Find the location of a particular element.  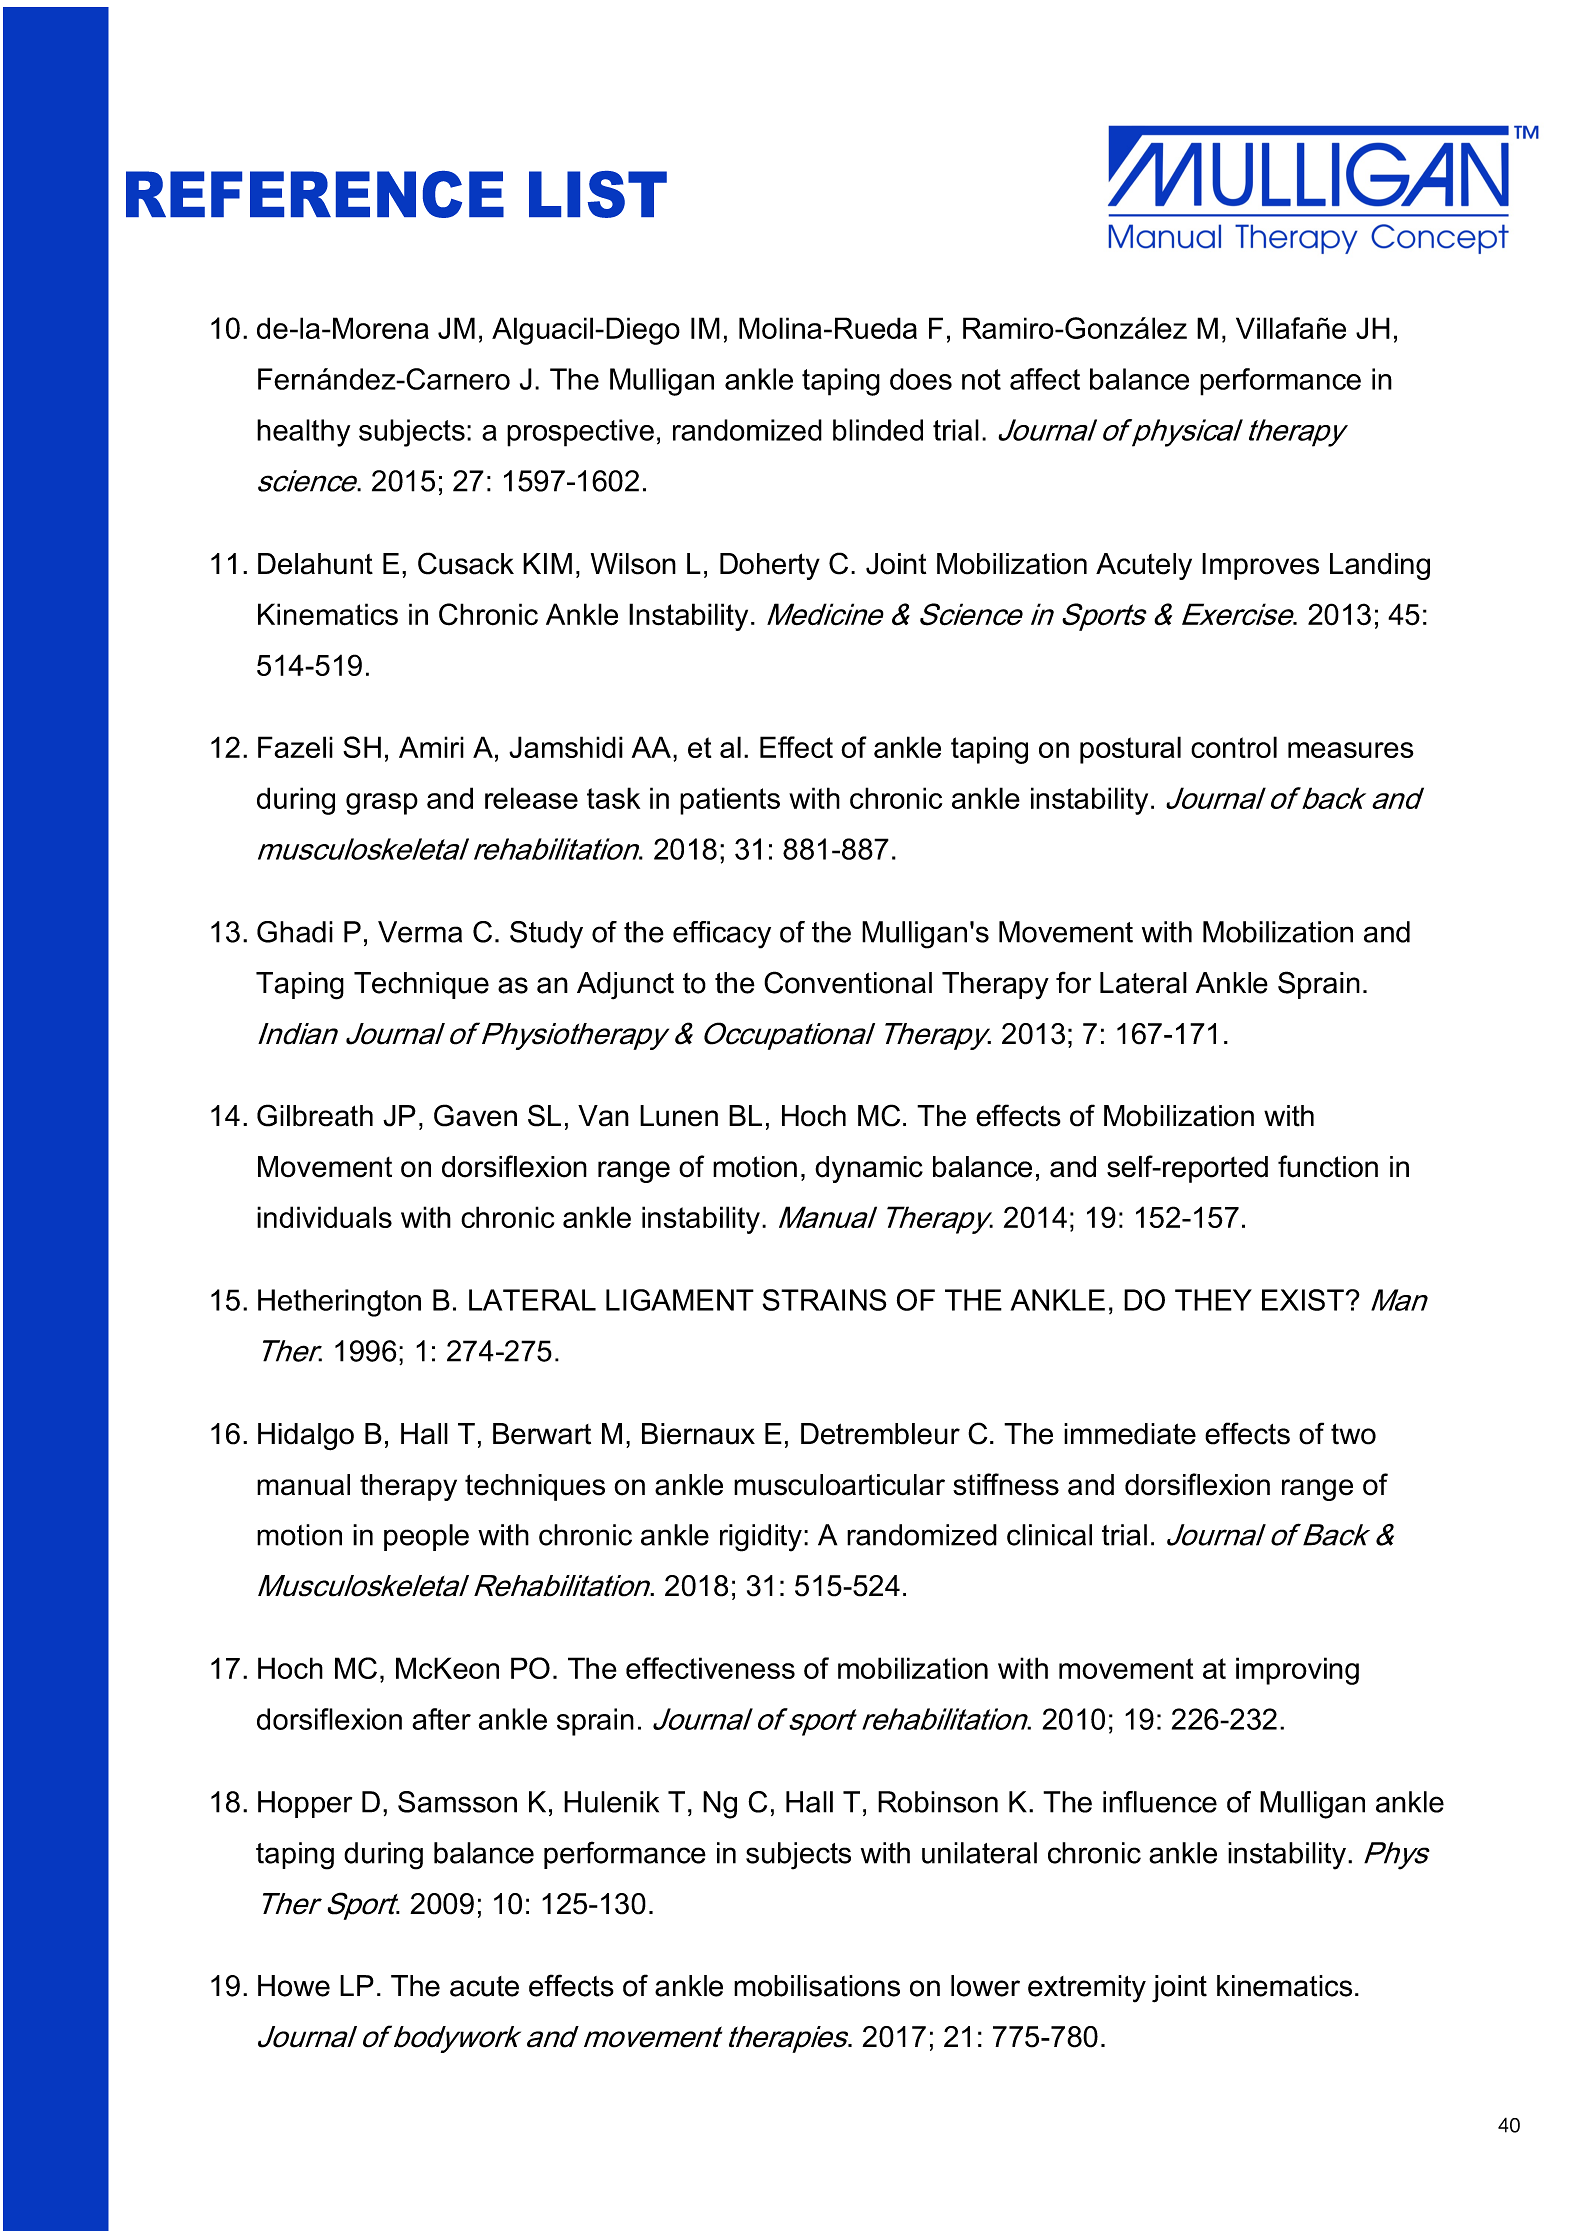

control is located at coordinates (1234, 747).
